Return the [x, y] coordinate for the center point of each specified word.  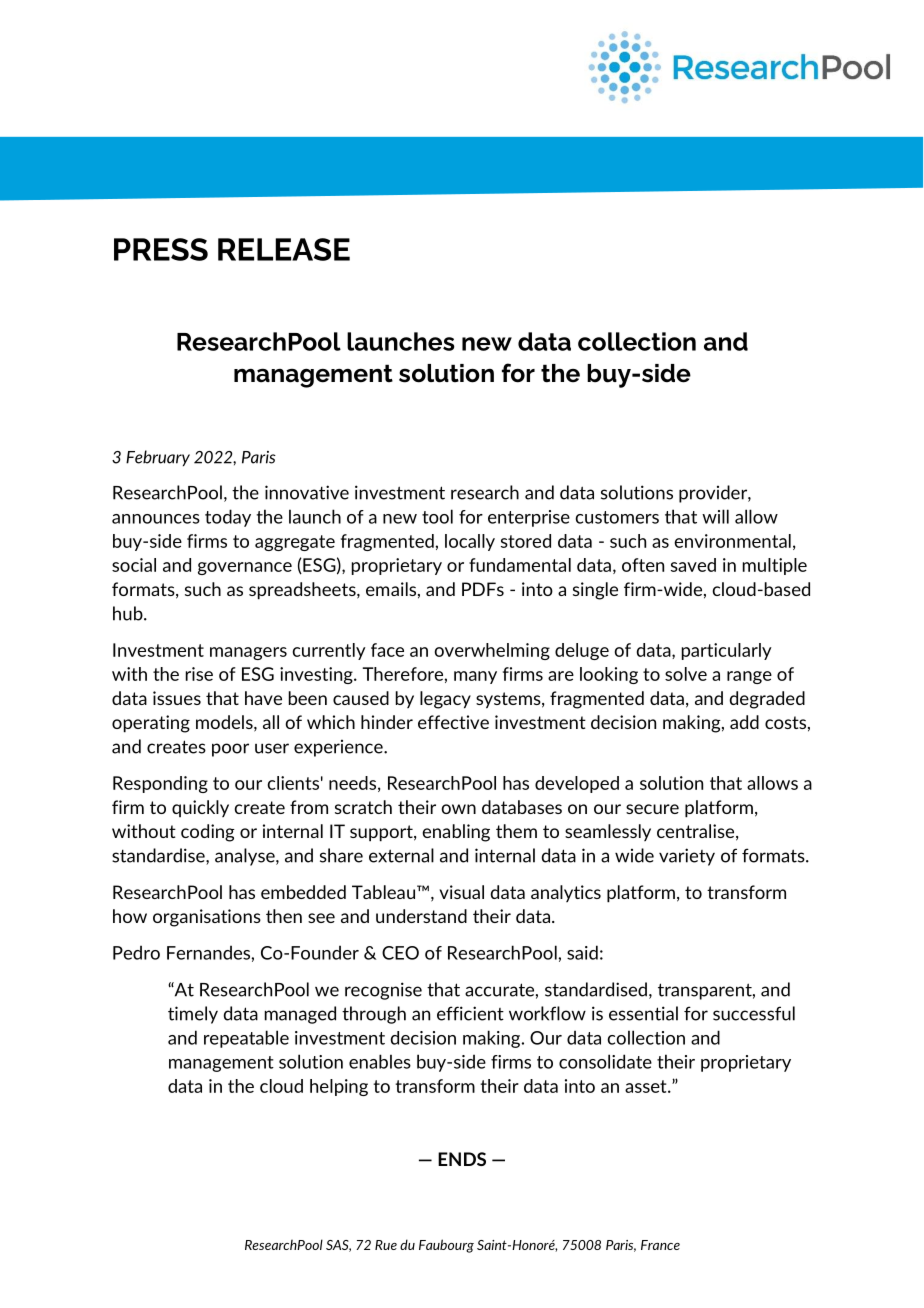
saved [693, 565]
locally [470, 542]
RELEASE [284, 249]
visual [461, 892]
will [715, 516]
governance [245, 568]
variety [687, 857]
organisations [207, 918]
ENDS [462, 1159]
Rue [386, 1245]
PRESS [161, 249]
